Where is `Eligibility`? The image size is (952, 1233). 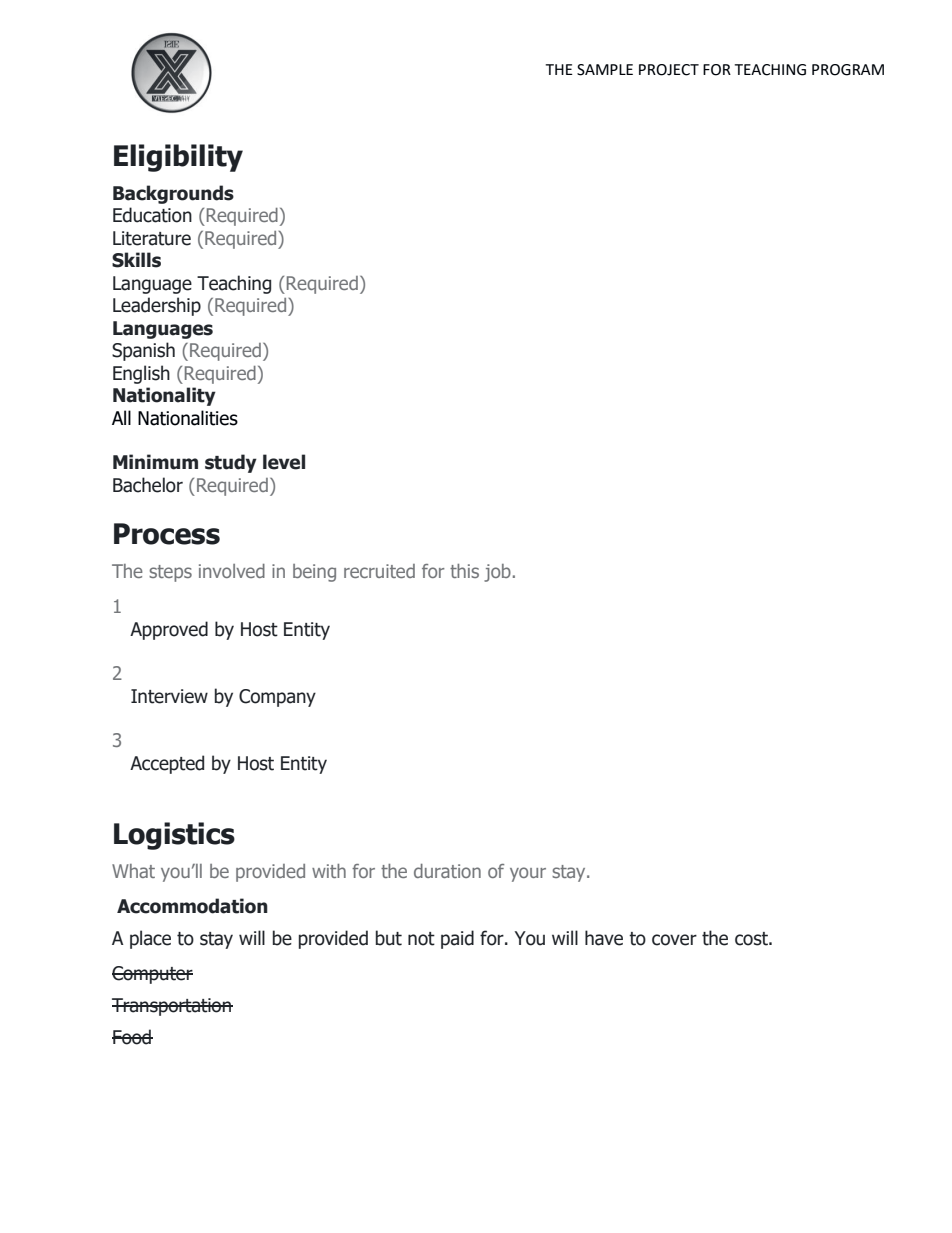
Eligibility is located at coordinates (178, 158).
